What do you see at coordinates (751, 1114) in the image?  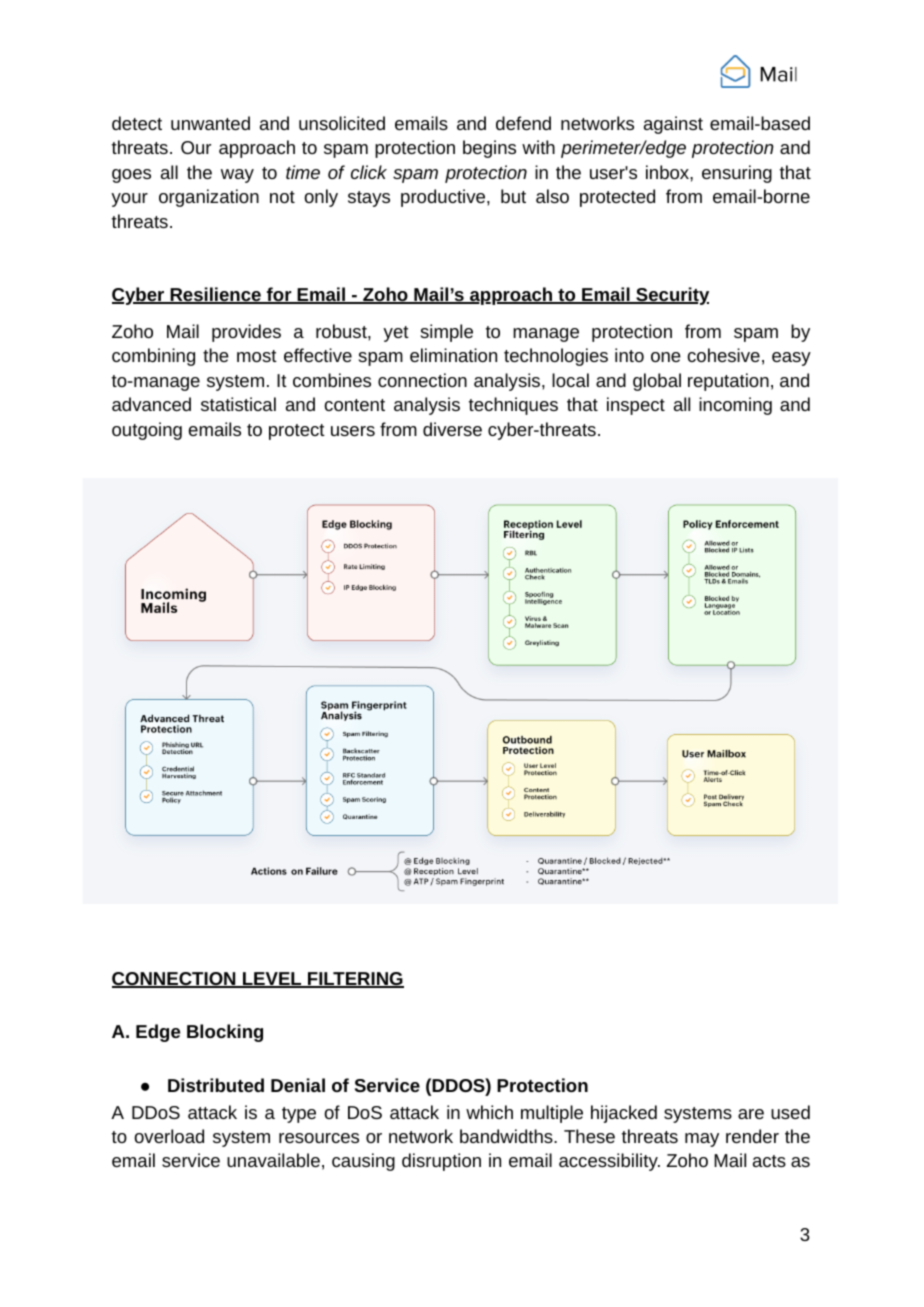 I see `are` at bounding box center [751, 1114].
